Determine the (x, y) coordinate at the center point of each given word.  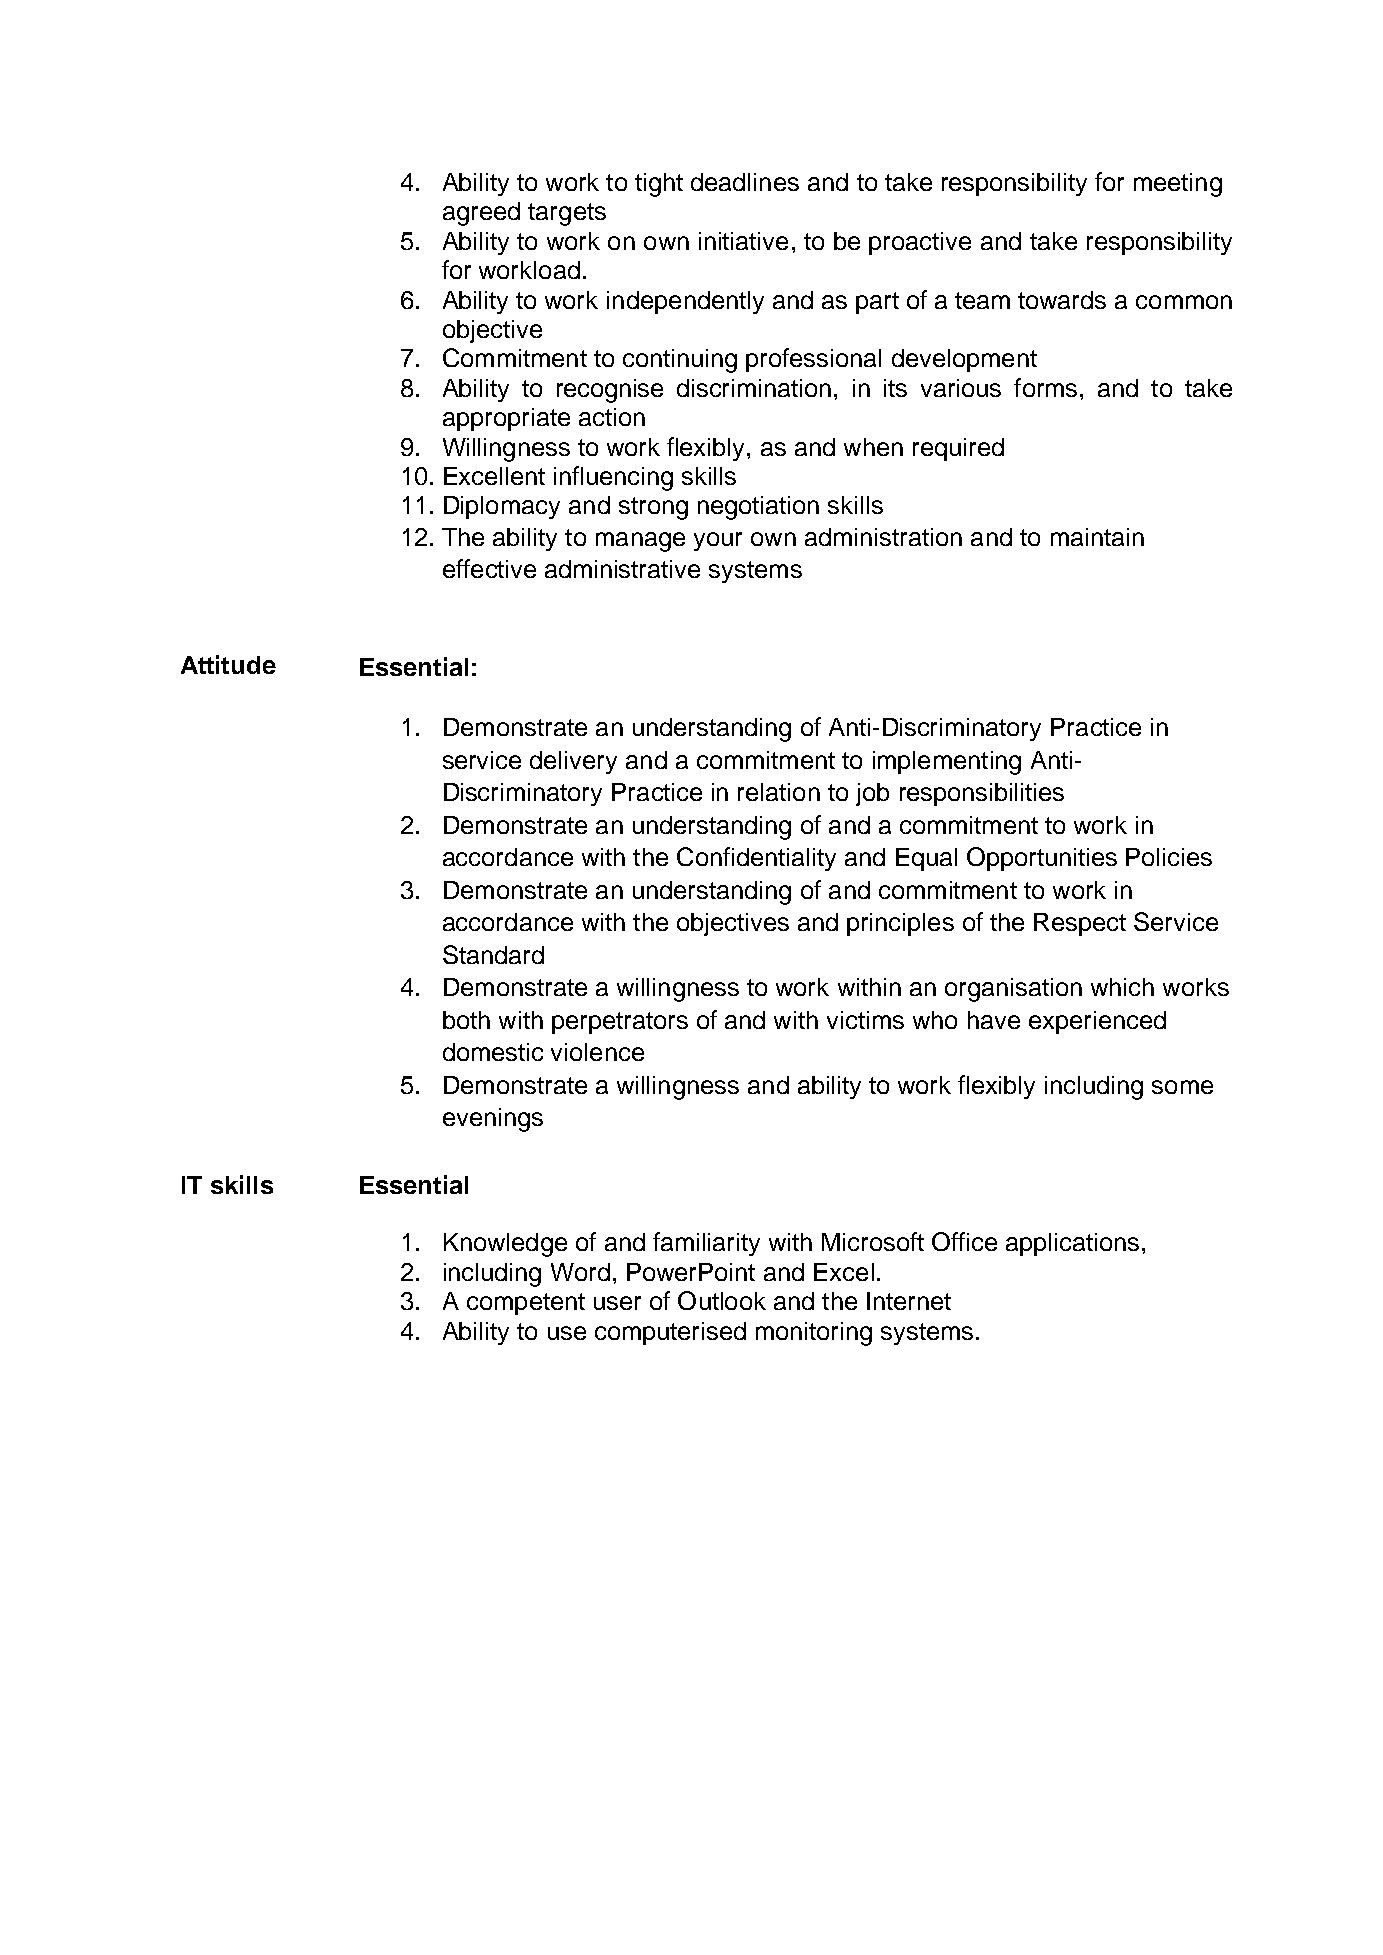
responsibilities (982, 794)
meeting (1178, 185)
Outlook (722, 1300)
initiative (743, 241)
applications (1072, 1244)
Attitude (228, 664)
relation (779, 792)
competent (526, 1304)
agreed (481, 214)
